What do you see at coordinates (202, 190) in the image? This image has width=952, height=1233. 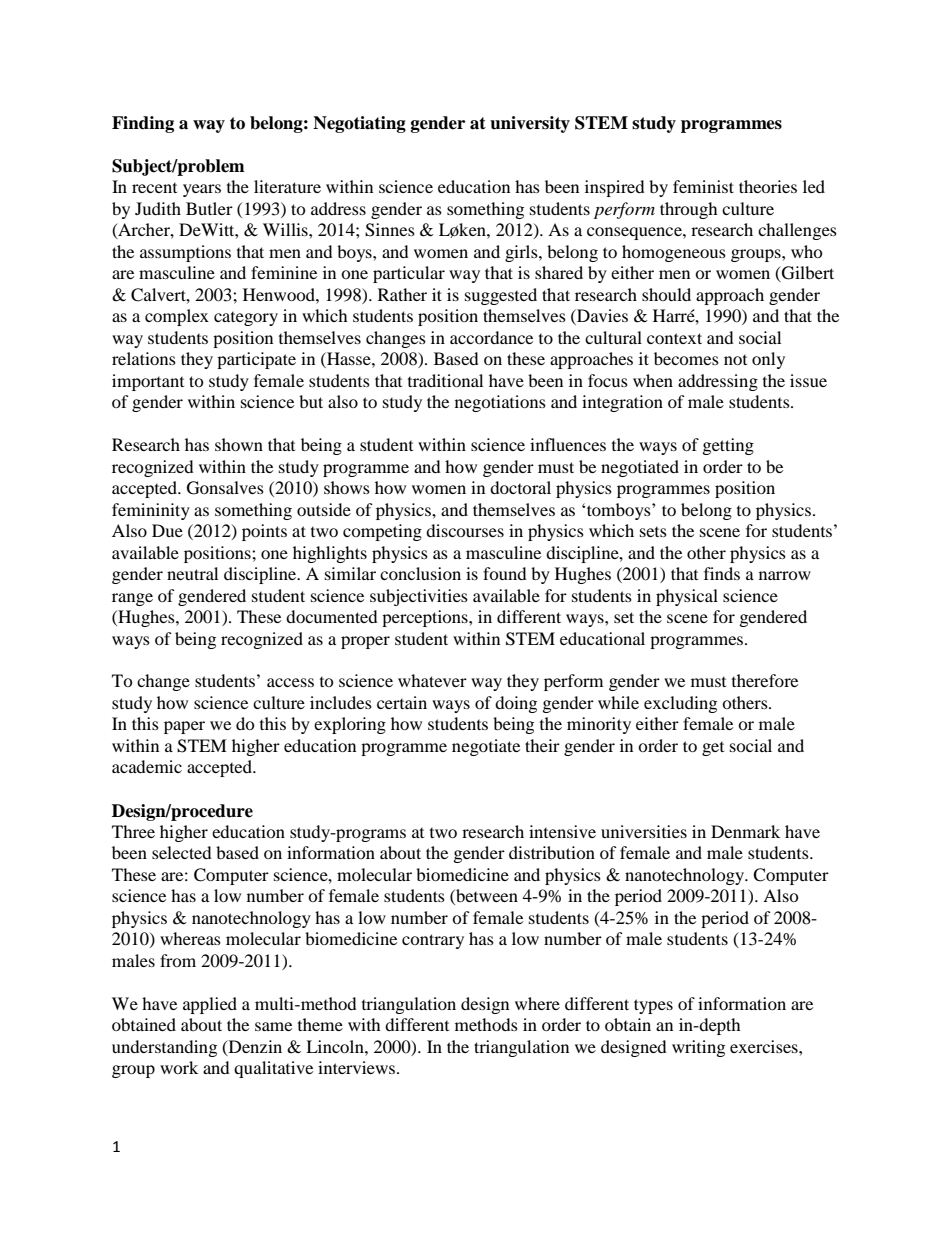 I see `years` at bounding box center [202, 190].
